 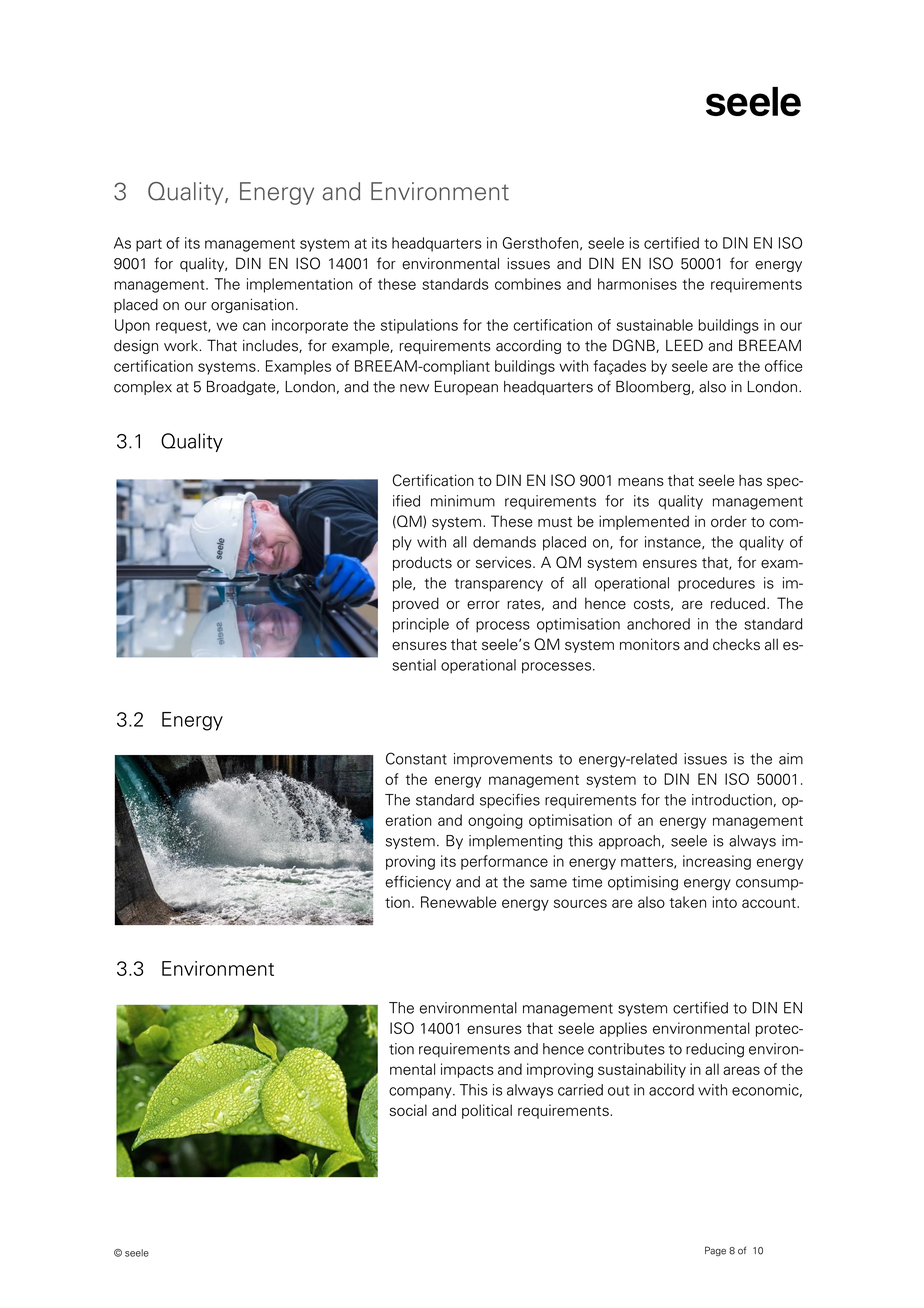 I want to click on aim, so click(x=791, y=759).
